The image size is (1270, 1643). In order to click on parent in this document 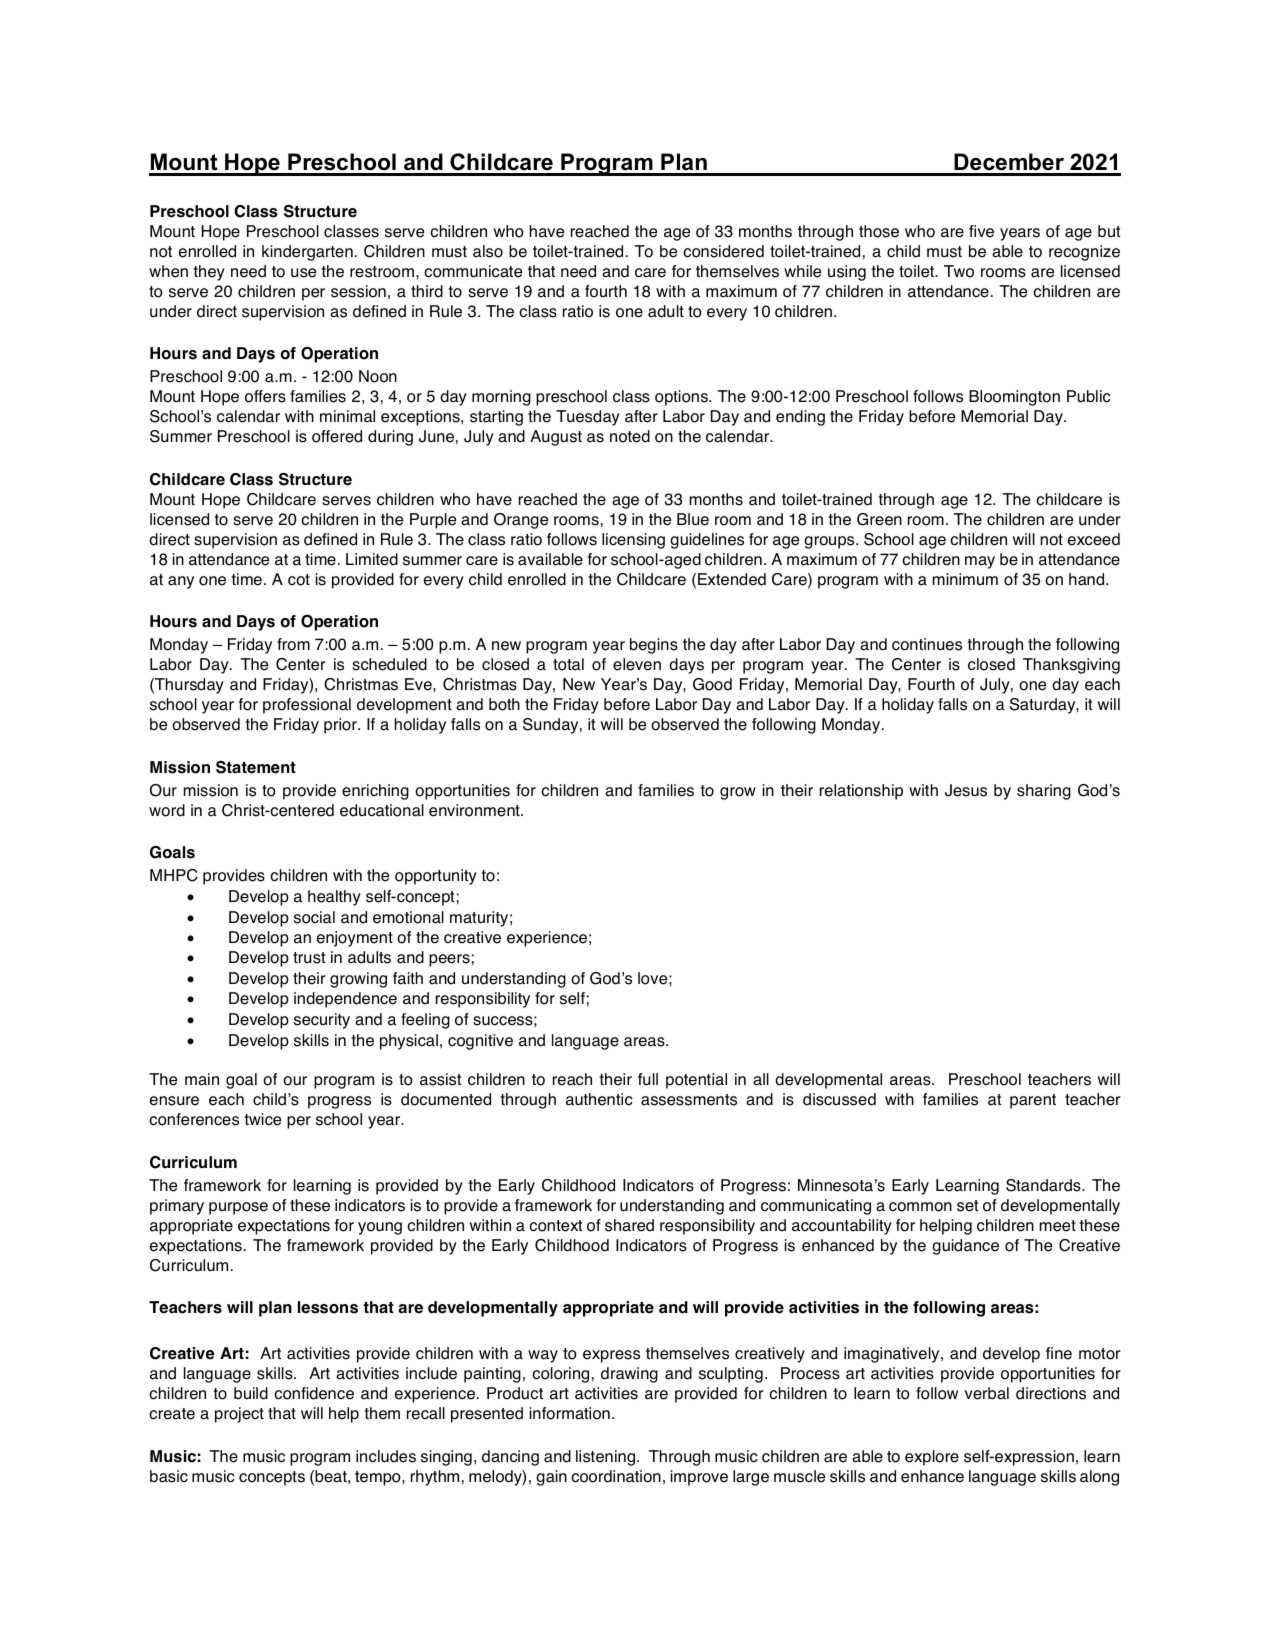, I will do `click(1033, 1101)`.
